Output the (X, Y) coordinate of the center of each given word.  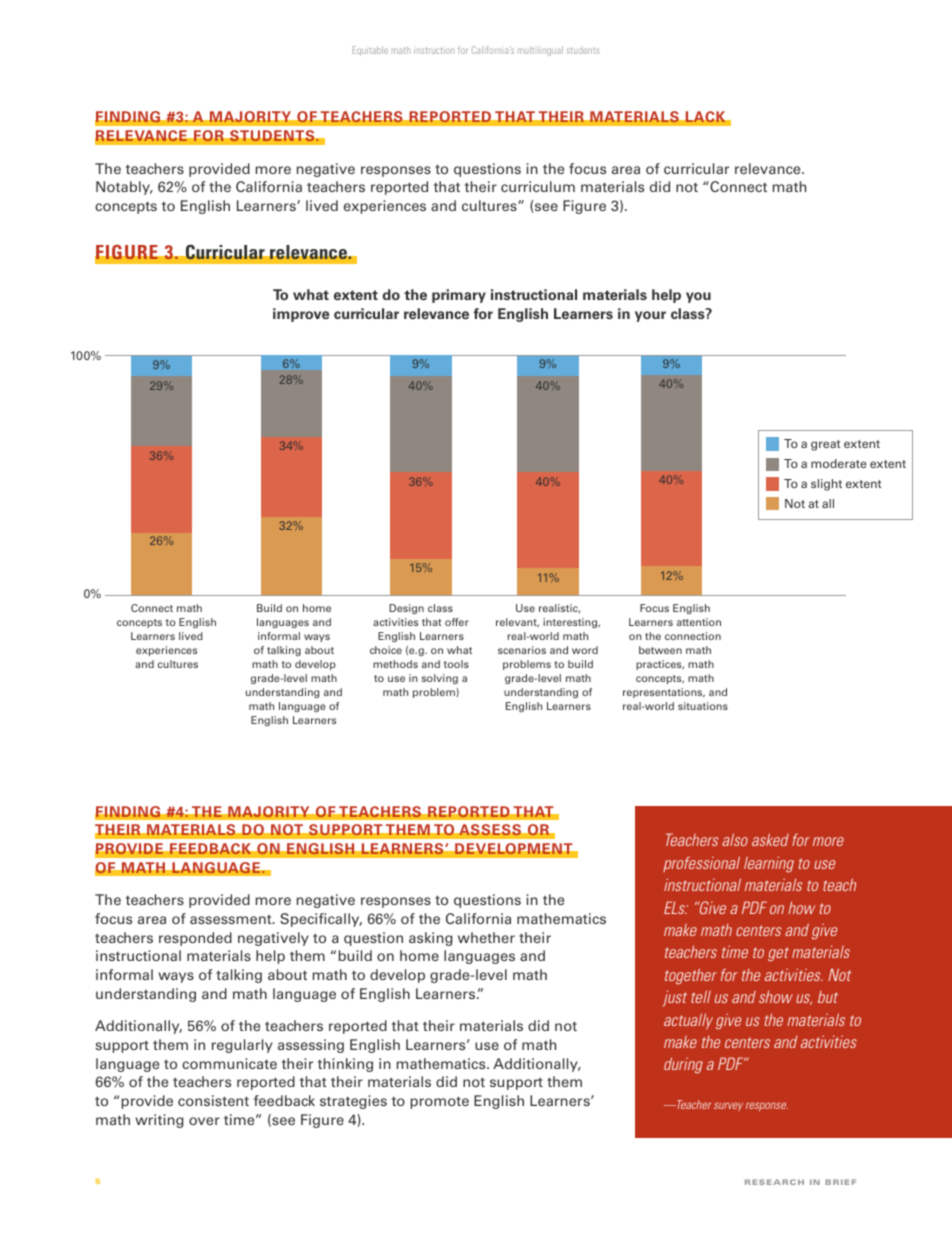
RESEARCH (774, 1182)
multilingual (540, 51)
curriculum (538, 186)
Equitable (370, 51)
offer (457, 622)
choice (386, 650)
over (204, 1121)
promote (439, 1102)
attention (699, 622)
